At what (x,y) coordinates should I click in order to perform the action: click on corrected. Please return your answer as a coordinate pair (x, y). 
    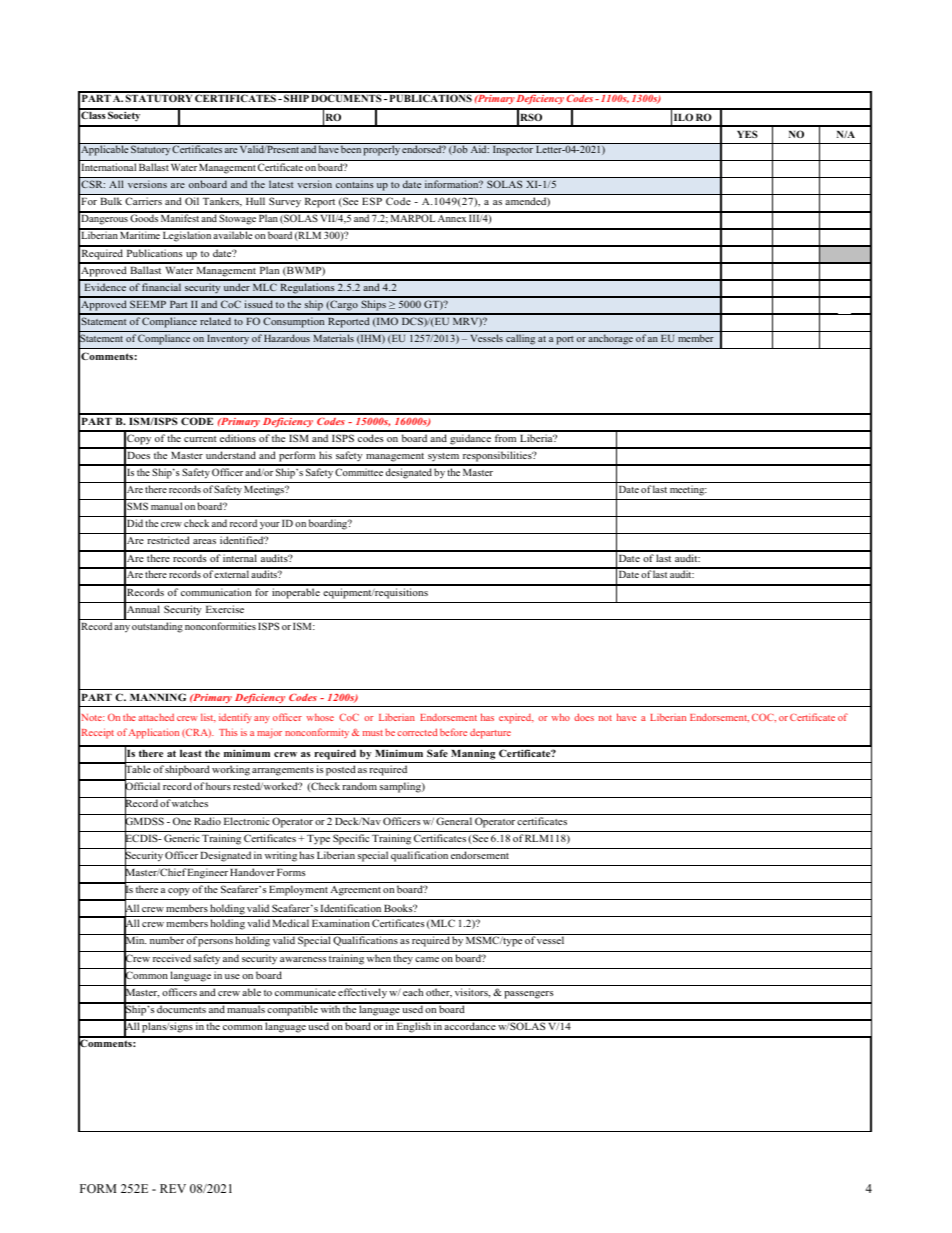
    Looking at the image, I should click on (417, 732).
